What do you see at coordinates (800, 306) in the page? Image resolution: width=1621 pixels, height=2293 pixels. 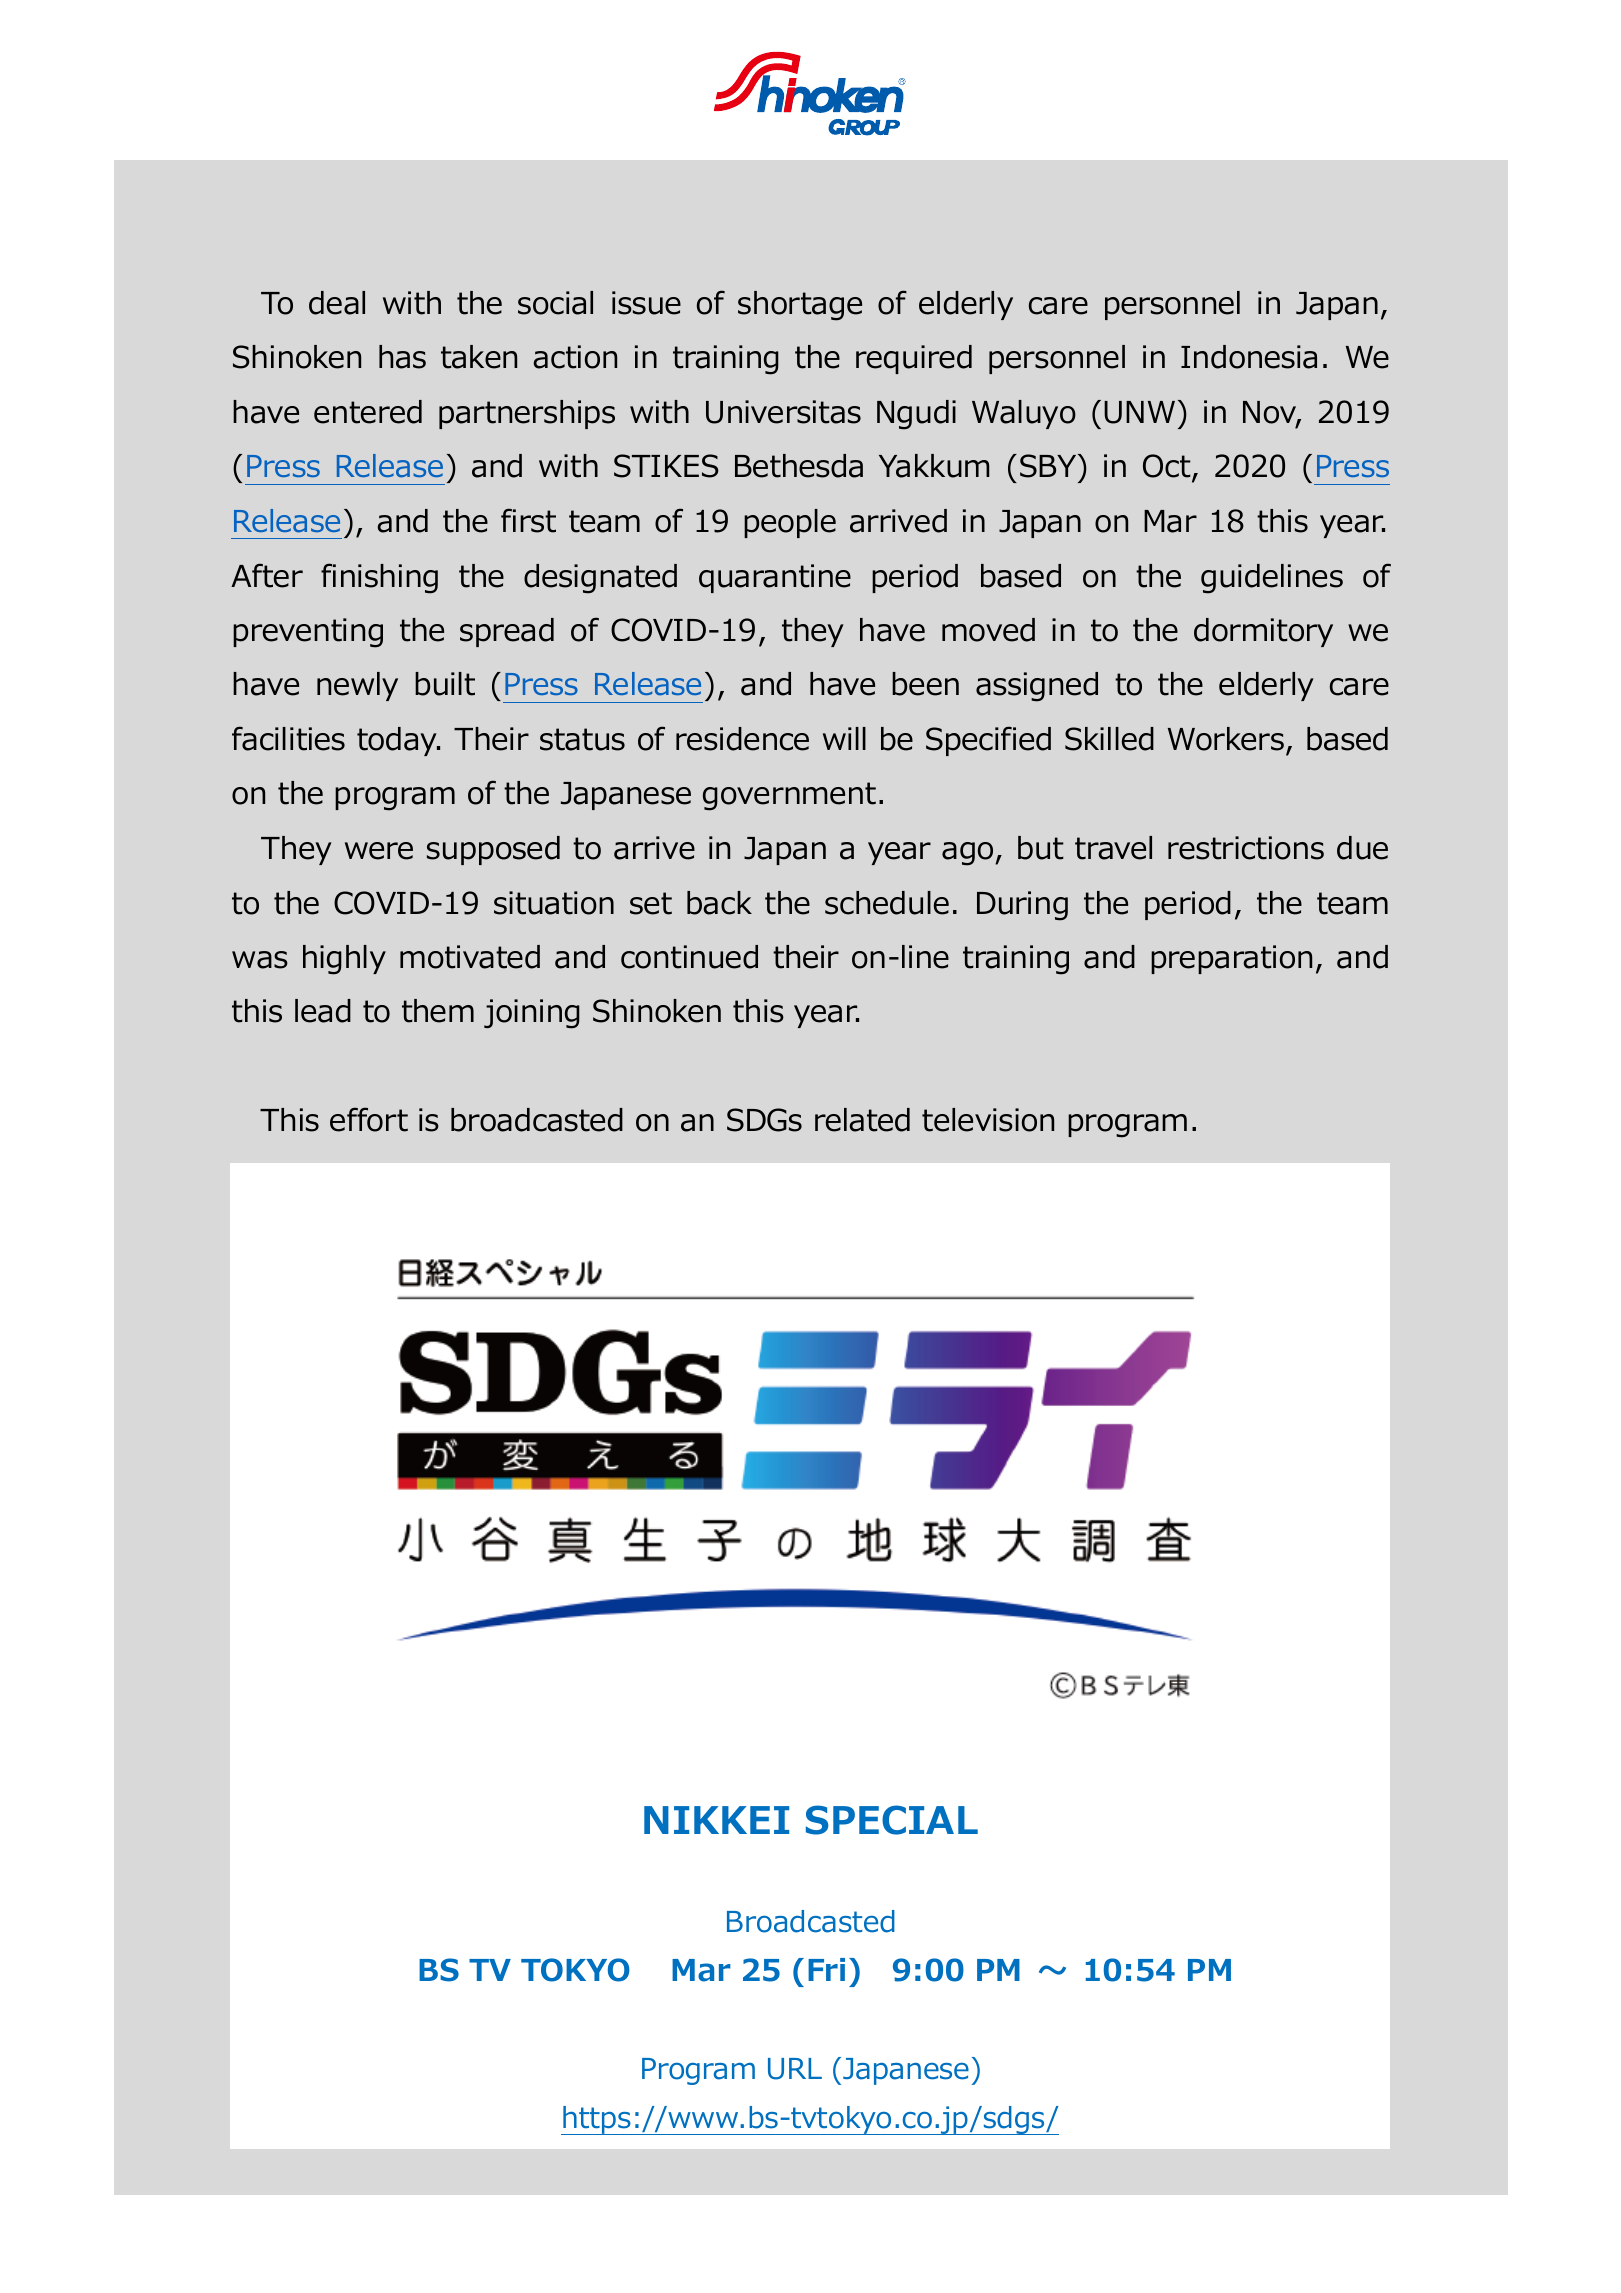 I see `shortage` at bounding box center [800, 306].
